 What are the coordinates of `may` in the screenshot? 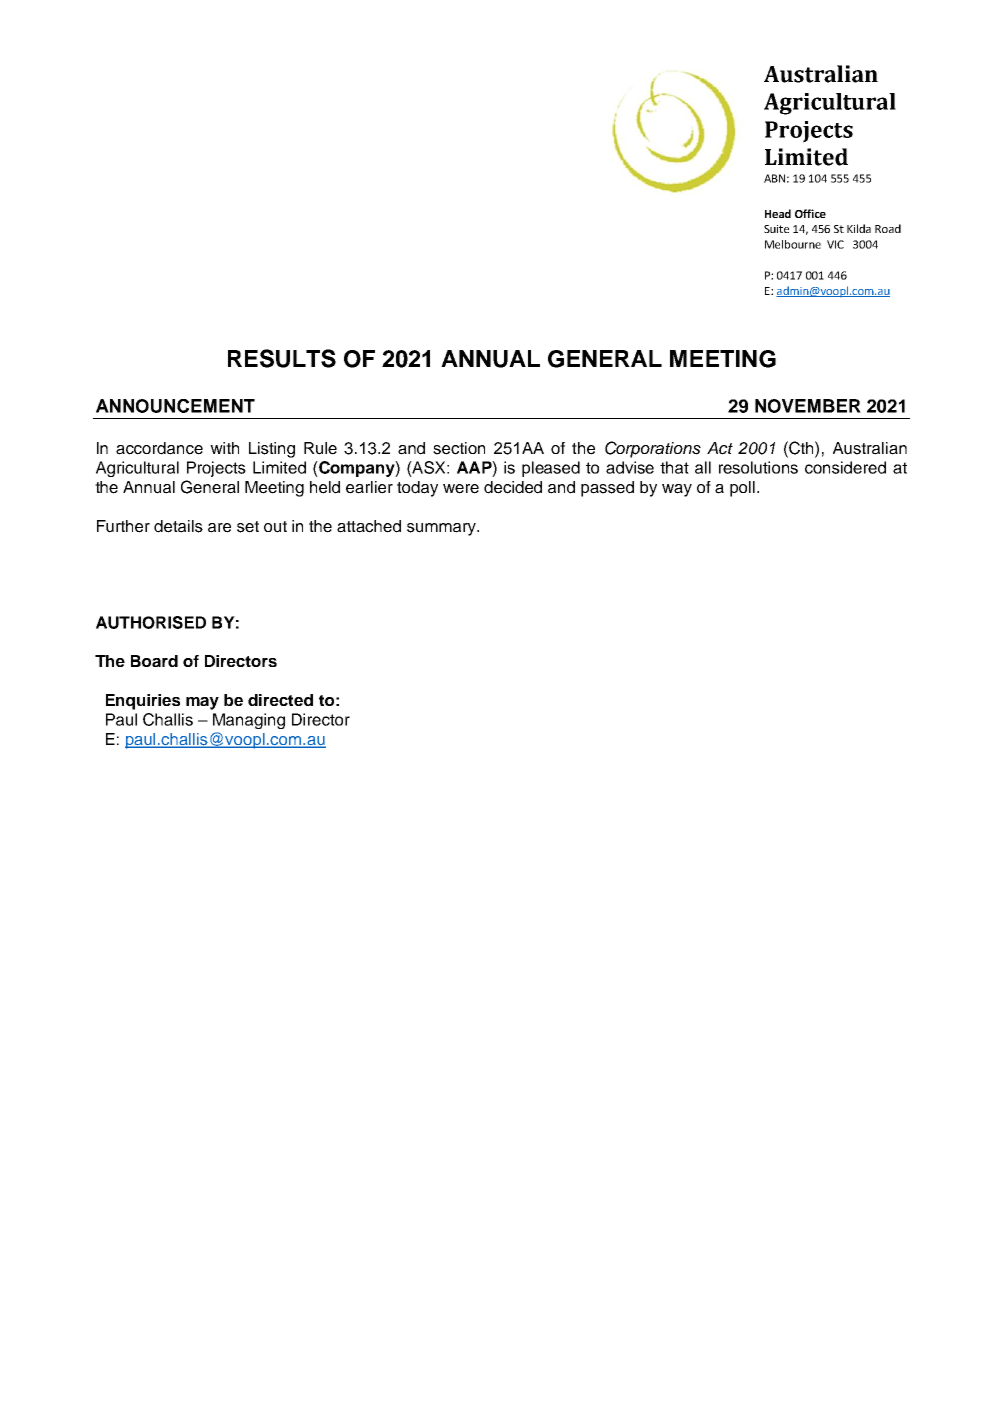 It's located at (202, 703).
